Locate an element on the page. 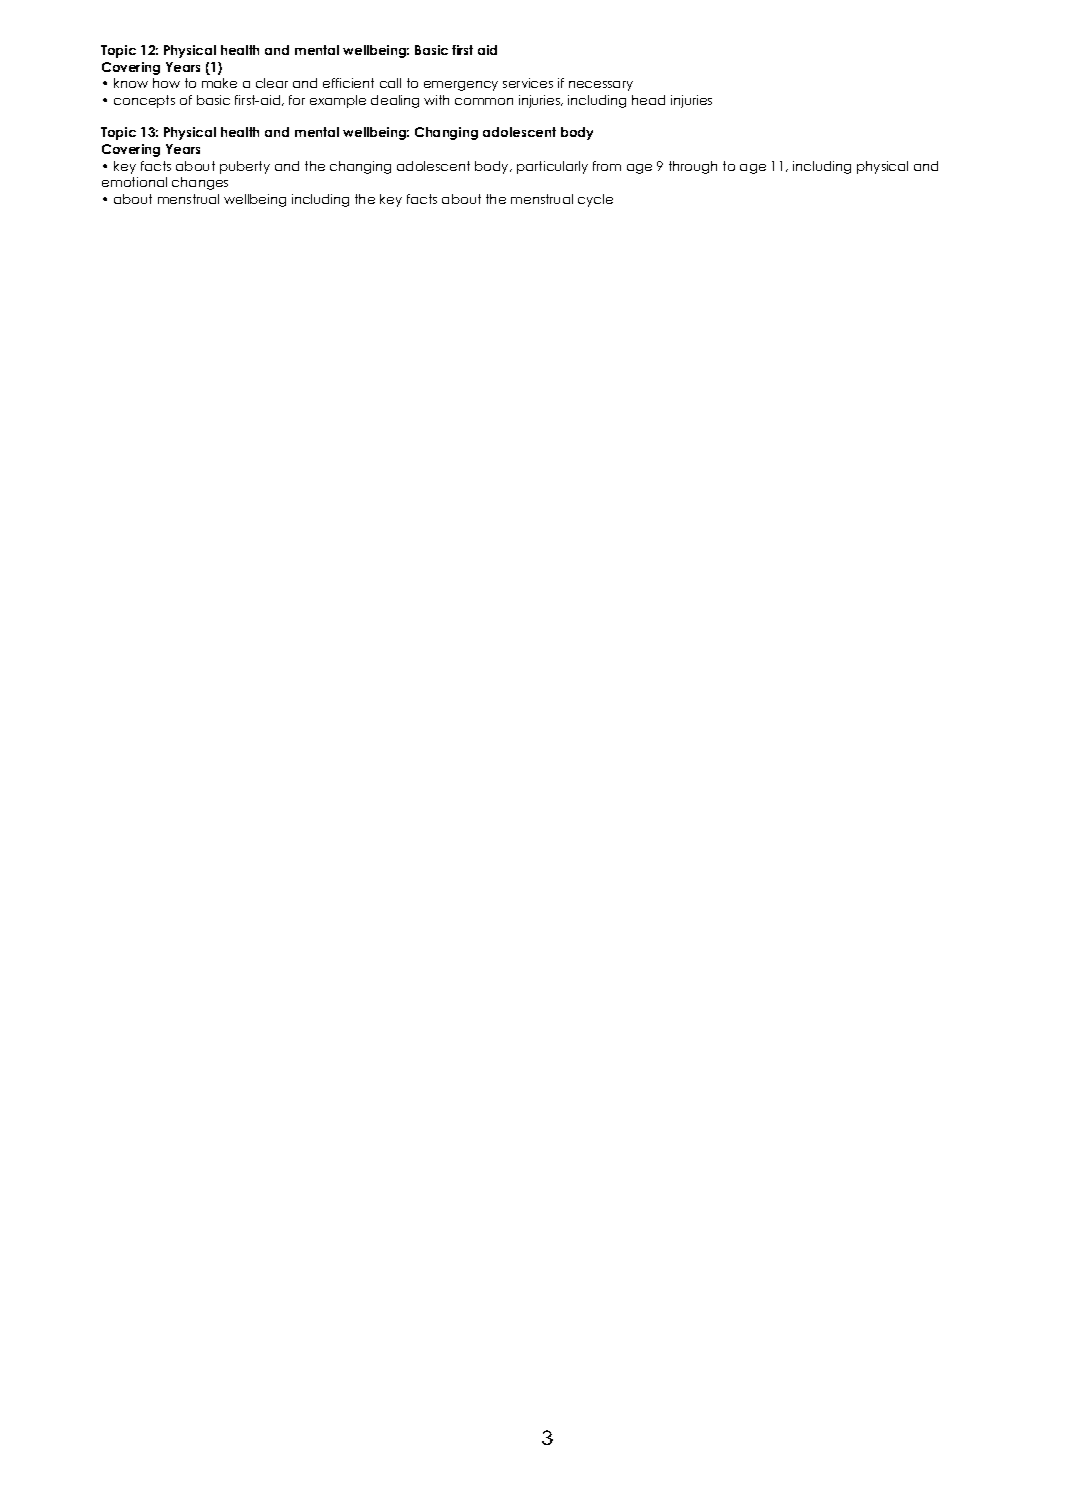  particularly is located at coordinates (552, 167).
